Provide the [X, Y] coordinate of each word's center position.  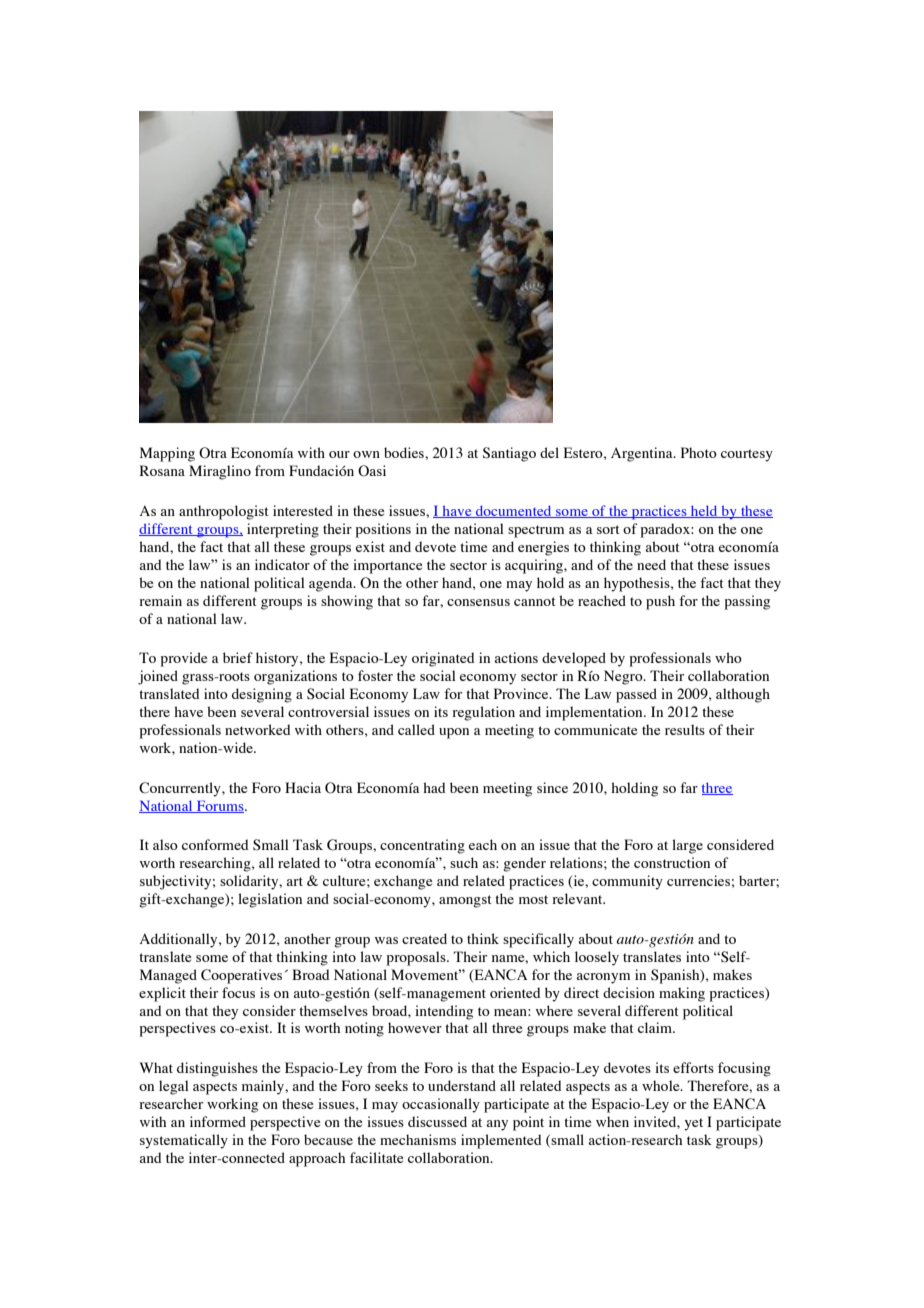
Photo [699, 452]
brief [238, 657]
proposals [417, 958]
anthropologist [224, 512]
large [687, 846]
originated [443, 659]
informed [218, 1121]
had [434, 787]
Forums [220, 806]
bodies [405, 452]
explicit [162, 994]
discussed [437, 1121]
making [682, 994]
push [660, 602]
